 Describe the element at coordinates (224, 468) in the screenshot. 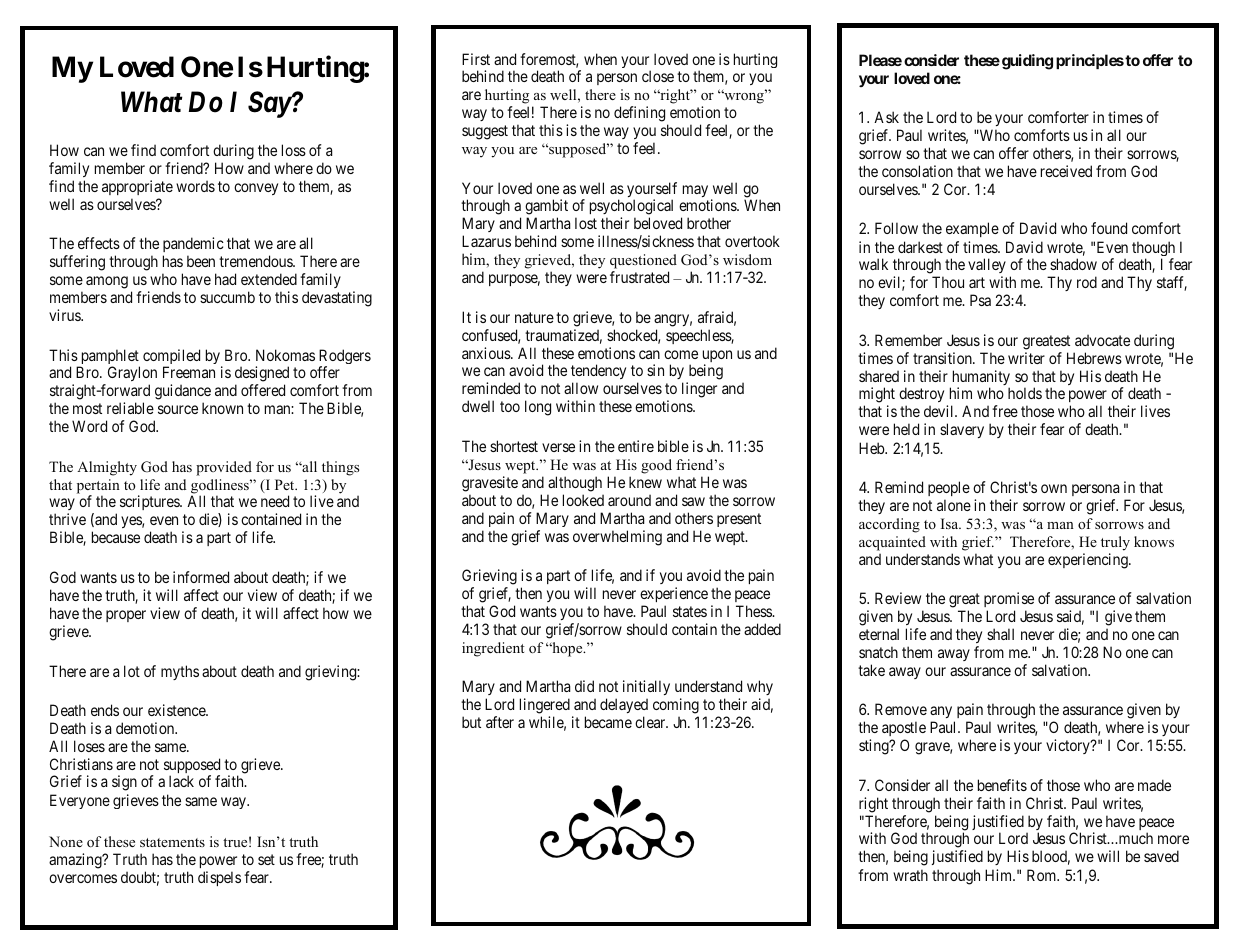

I see `provided` at that location.
